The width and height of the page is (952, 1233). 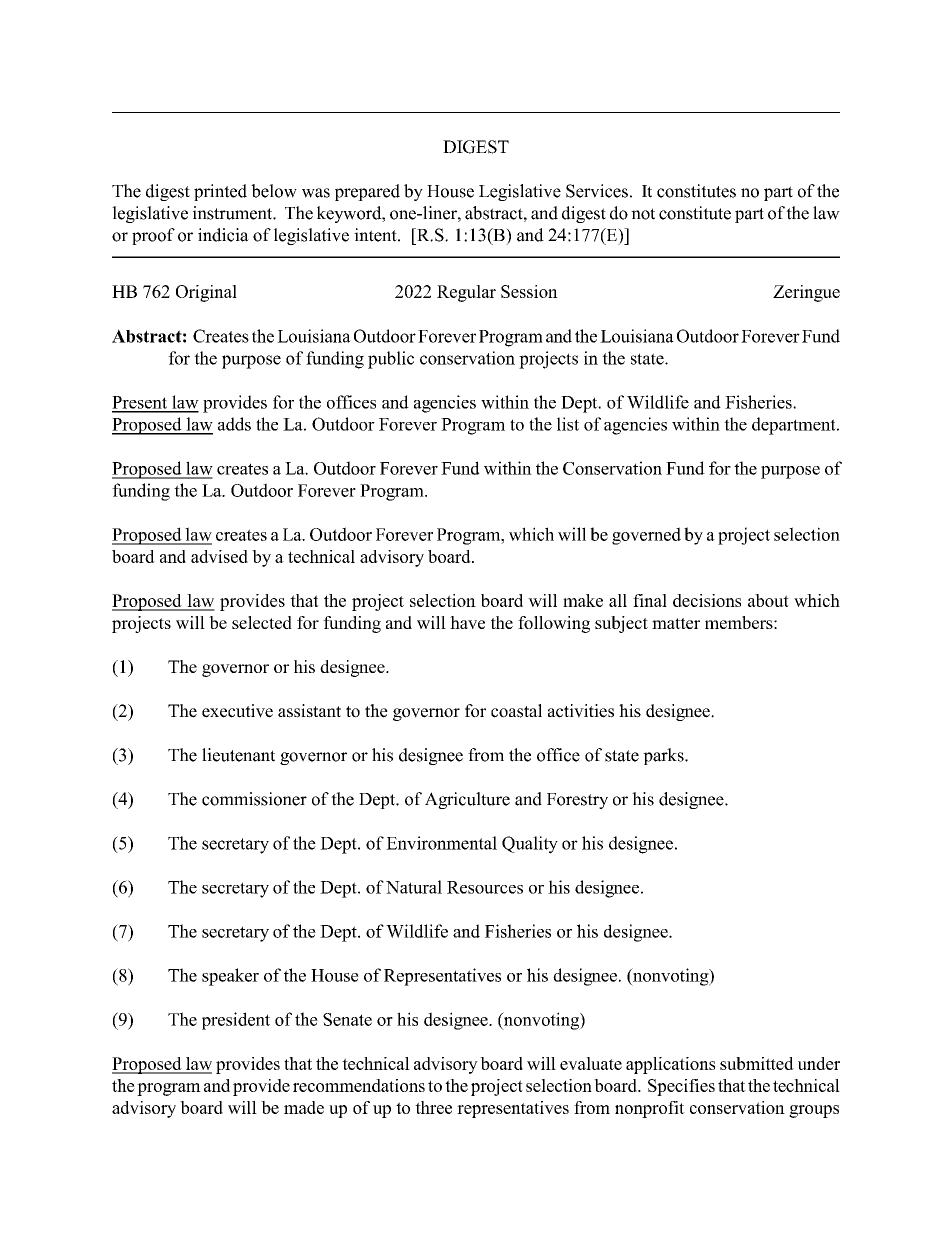 I want to click on coastal, so click(x=516, y=711).
